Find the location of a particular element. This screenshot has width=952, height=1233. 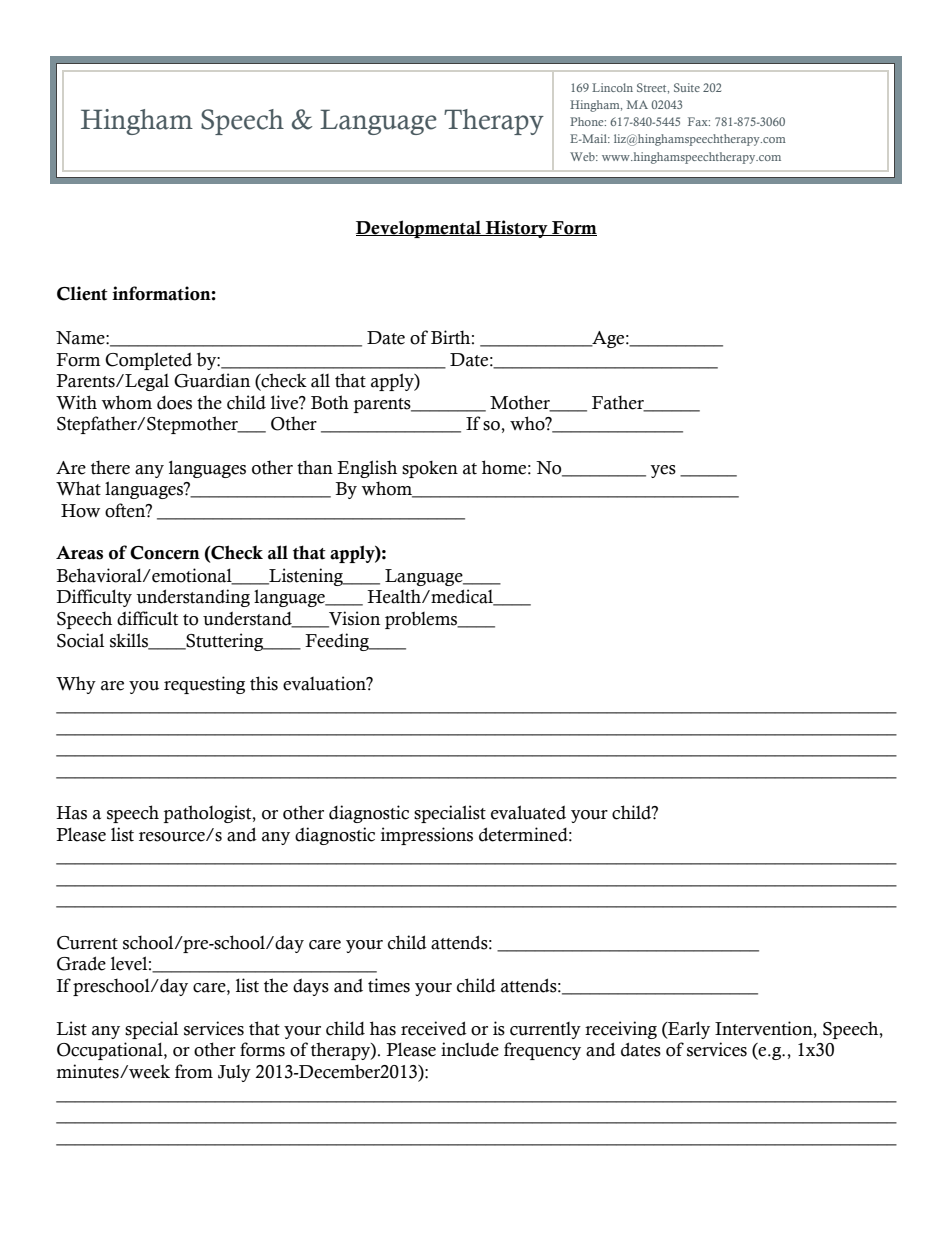

Developmental is located at coordinates (419, 229).
